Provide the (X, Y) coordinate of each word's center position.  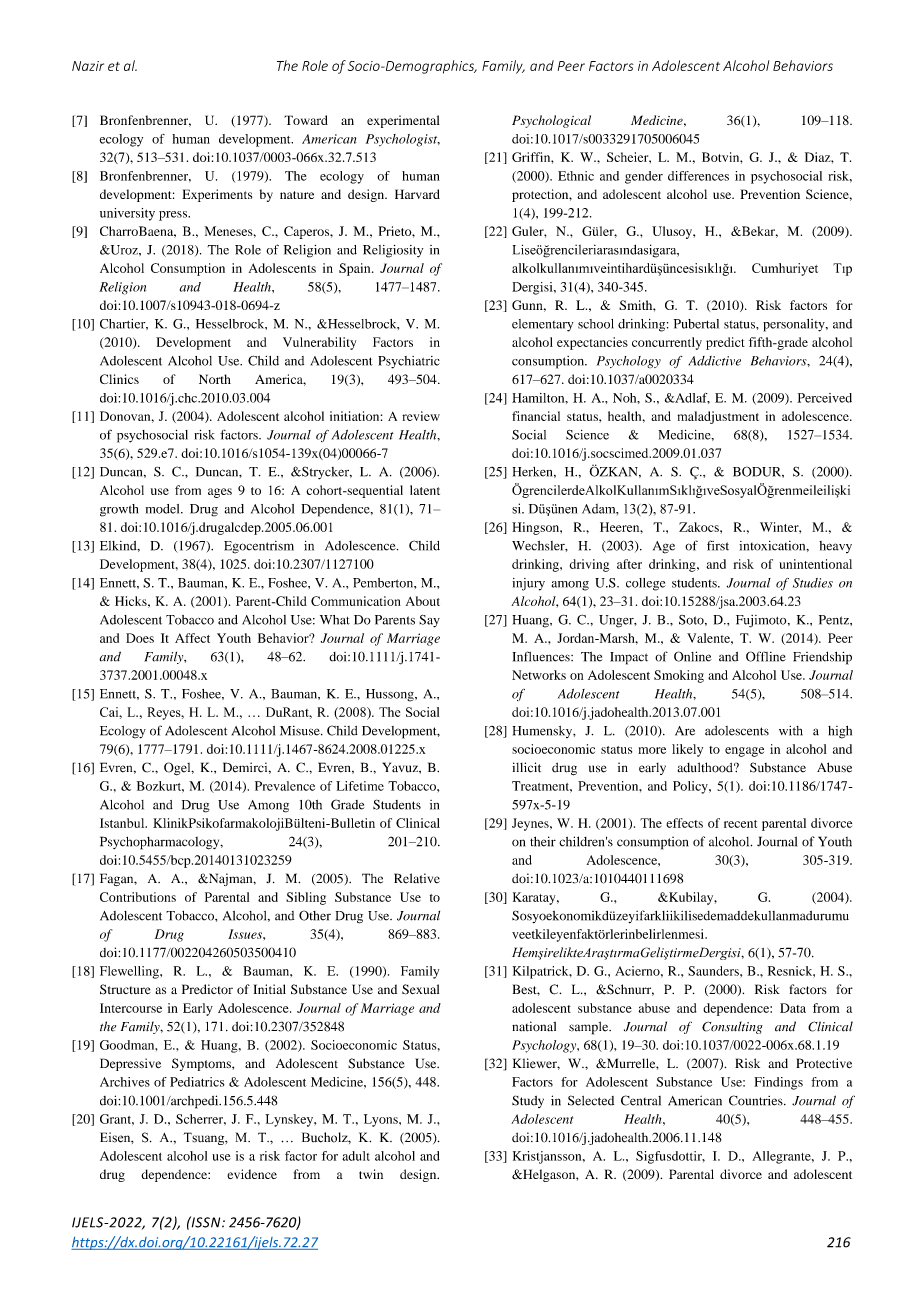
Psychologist (403, 140)
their (543, 841)
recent (740, 824)
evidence (252, 1174)
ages (220, 493)
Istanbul (123, 823)
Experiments (217, 195)
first (718, 545)
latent (425, 490)
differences (698, 176)
